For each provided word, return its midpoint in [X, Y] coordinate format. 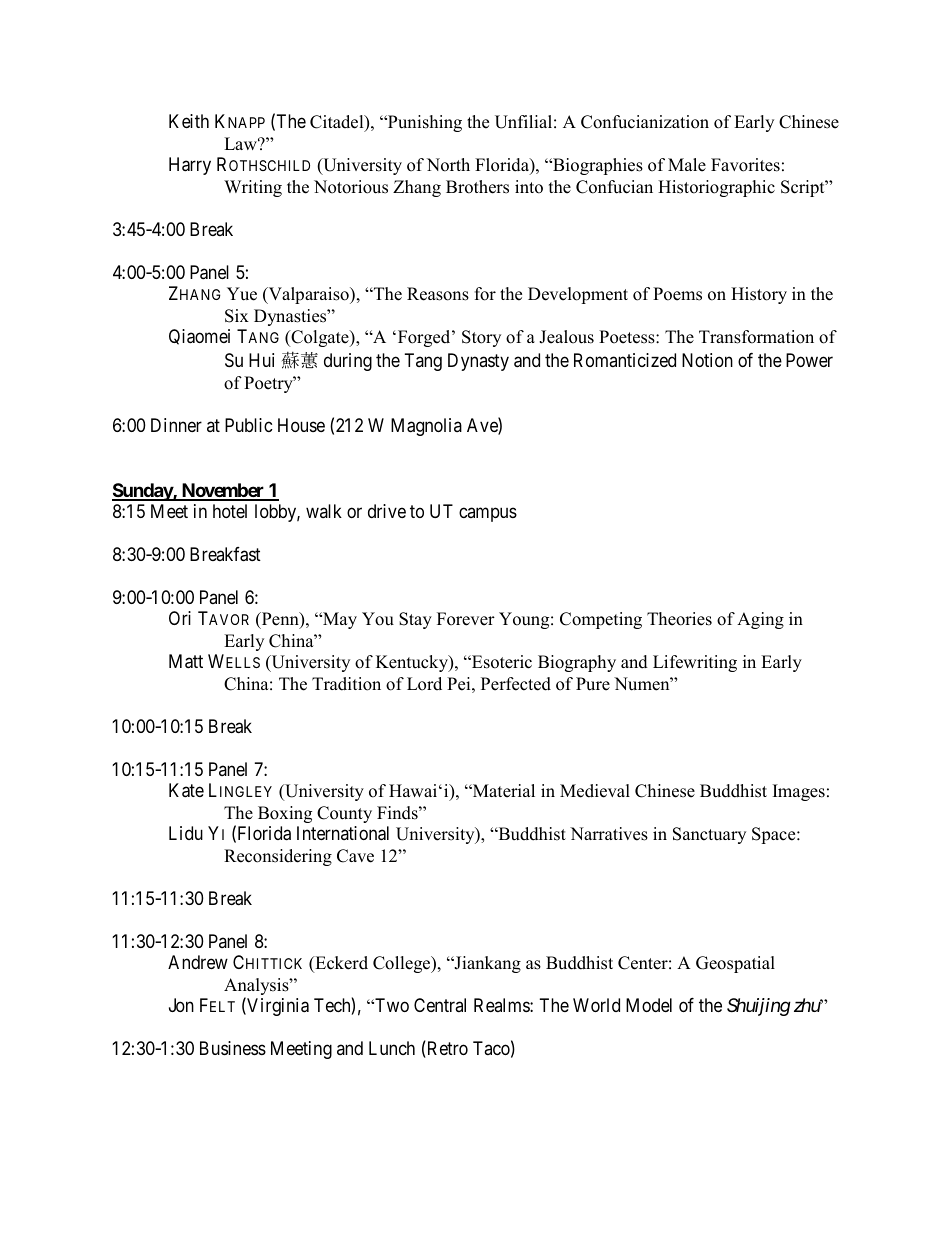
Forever [466, 619]
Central [440, 1005]
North [448, 165]
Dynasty [478, 362]
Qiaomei [199, 337]
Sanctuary [709, 835]
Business [233, 1048]
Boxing [285, 814]
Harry [190, 166]
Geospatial [735, 964]
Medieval [595, 791]
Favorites [745, 165]
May [339, 620]
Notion [707, 360]
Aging [760, 620]
